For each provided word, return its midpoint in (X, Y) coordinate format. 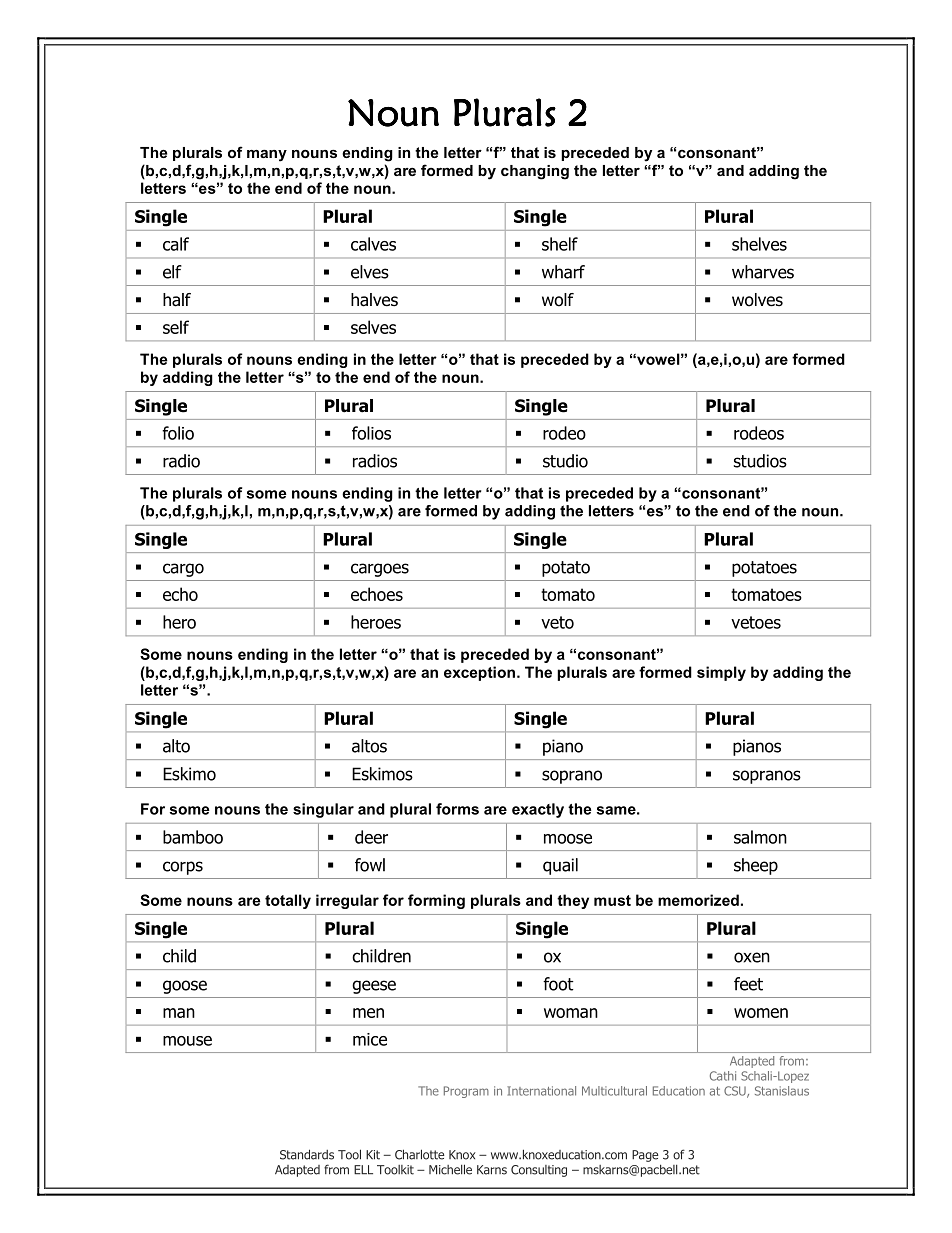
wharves (763, 272)
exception (479, 673)
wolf (558, 300)
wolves (757, 300)
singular (323, 810)
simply (721, 673)
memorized (698, 900)
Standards (307, 1154)
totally (288, 901)
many (267, 155)
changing (535, 172)
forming (436, 901)
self (176, 327)
